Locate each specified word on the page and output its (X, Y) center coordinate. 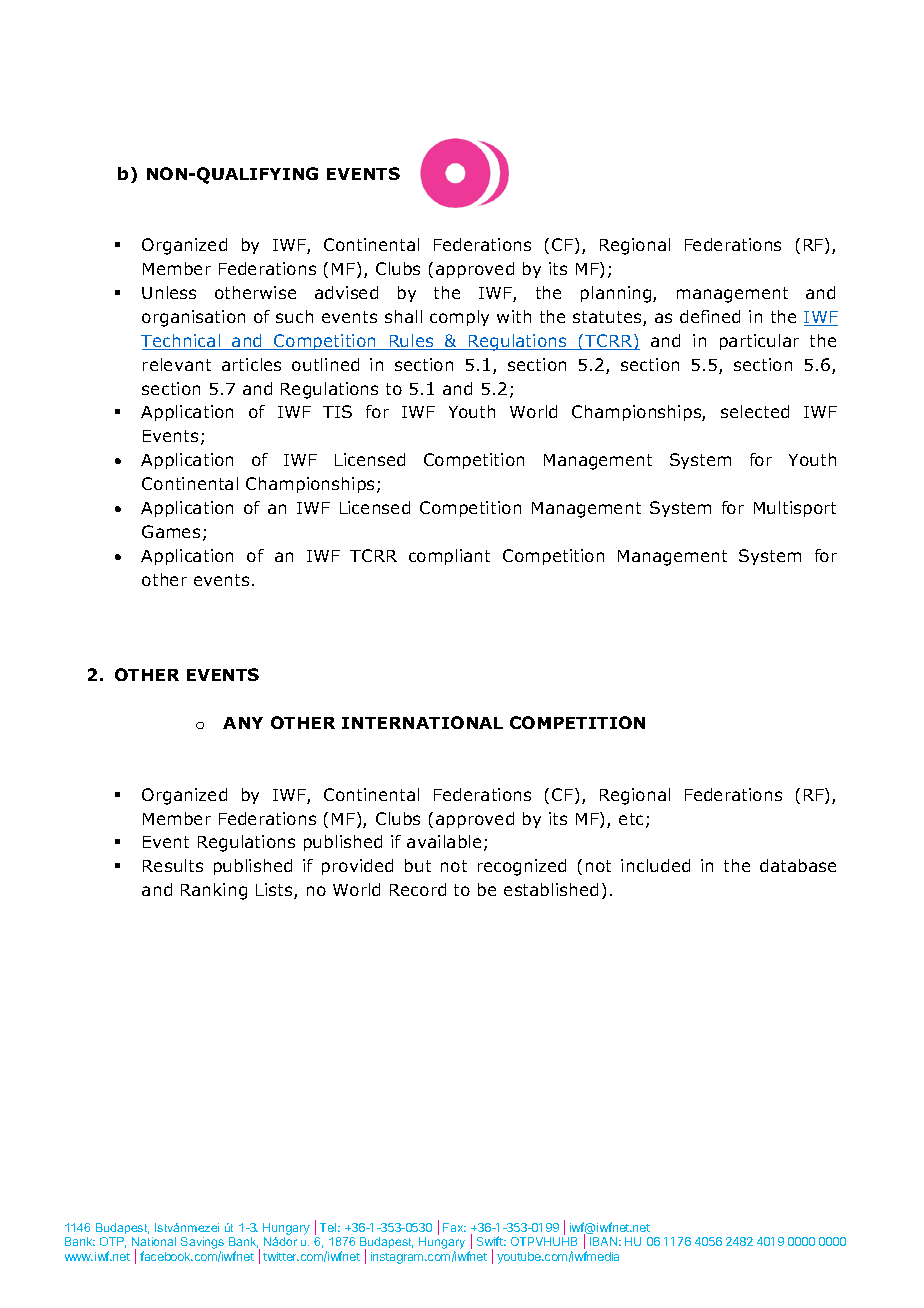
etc (633, 820)
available (444, 841)
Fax (454, 1227)
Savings (202, 1244)
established (551, 889)
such (294, 316)
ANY (243, 723)
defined (710, 316)
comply (459, 318)
